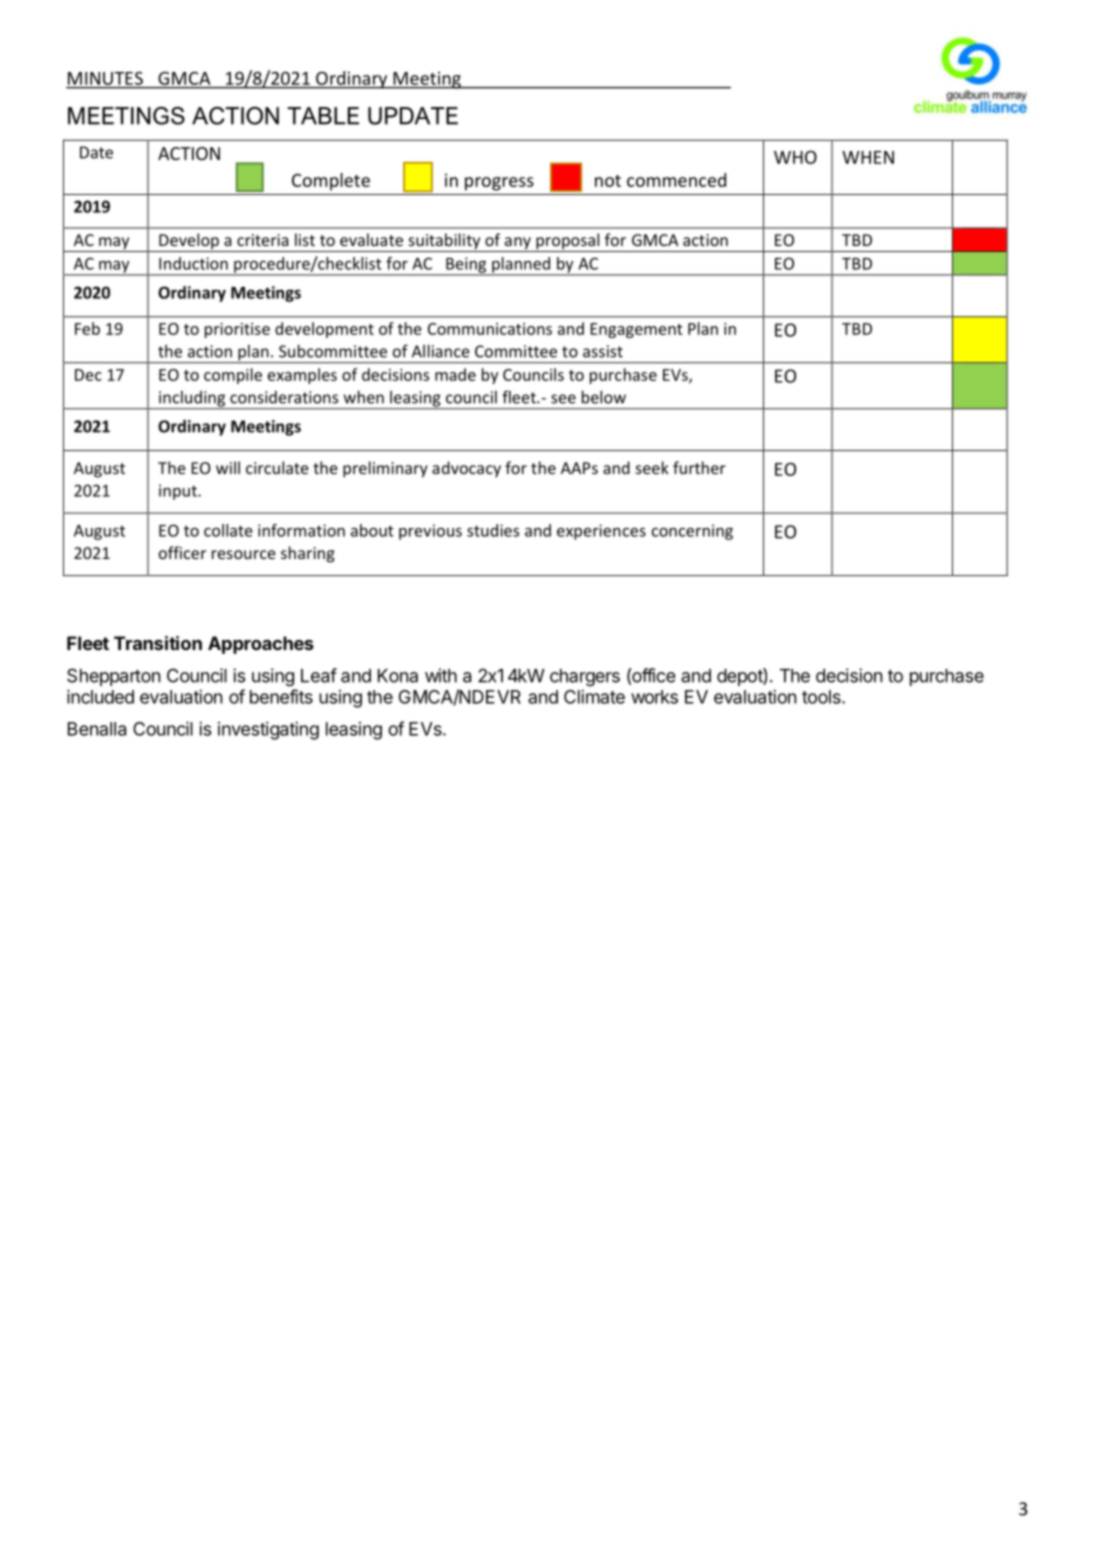 This screenshot has width=1094, height=1548. What do you see at coordinates (499, 184) in the screenshot?
I see `progress` at bounding box center [499, 184].
